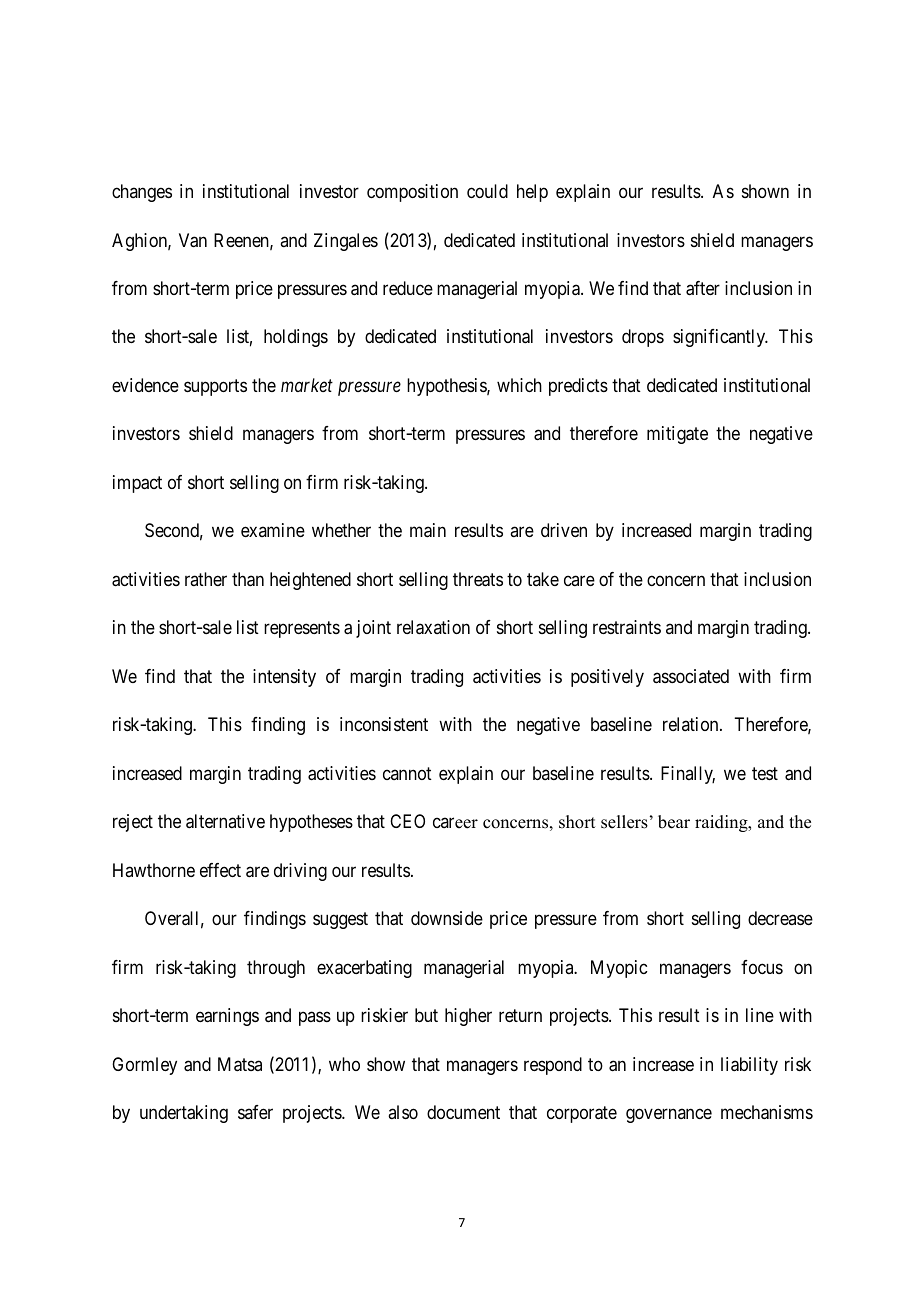  What do you see at coordinates (669, 1116) in the page?
I see `governance` at bounding box center [669, 1116].
